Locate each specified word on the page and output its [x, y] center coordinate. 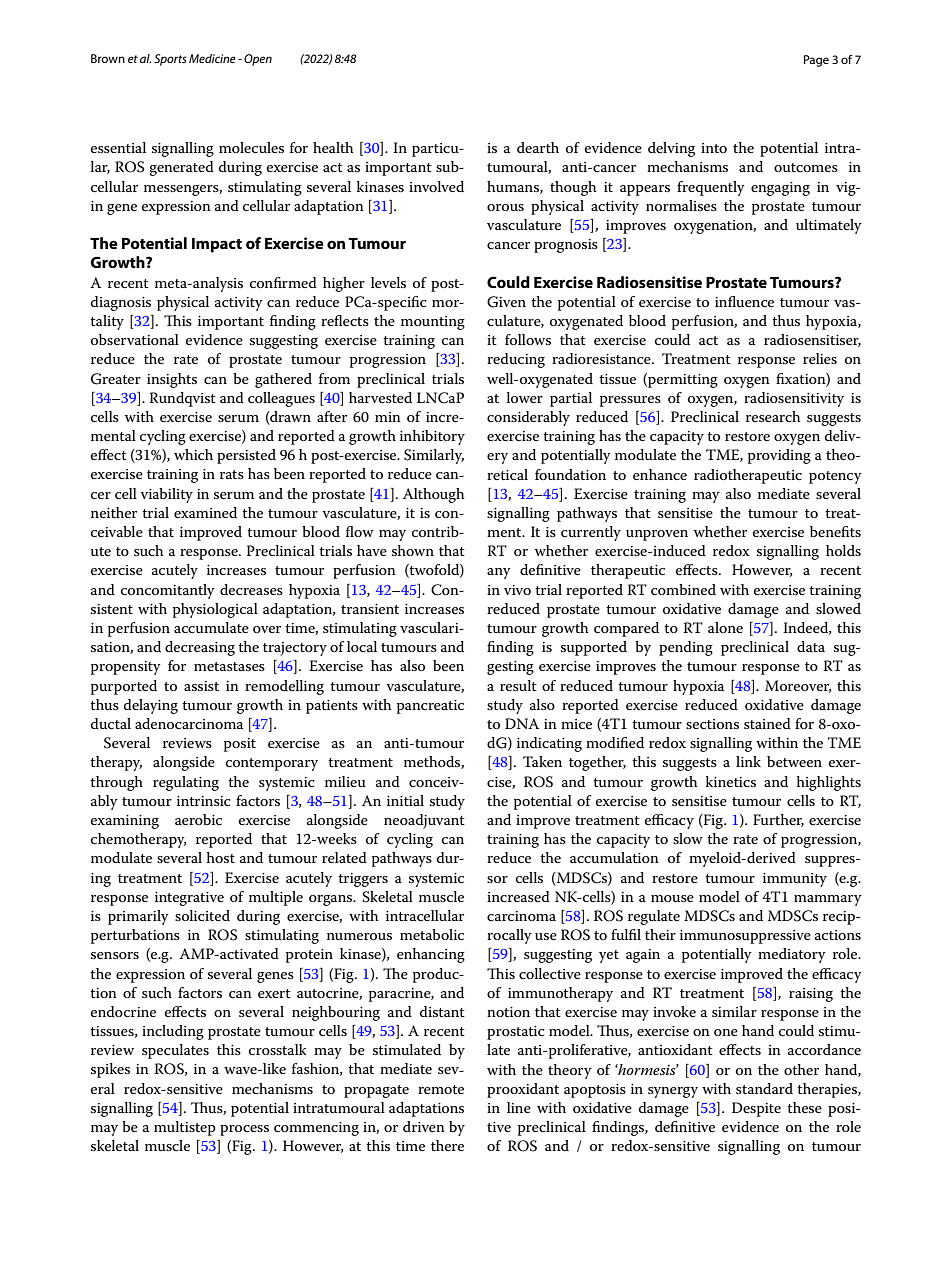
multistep [185, 1128]
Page [816, 61]
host [221, 857]
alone [725, 627]
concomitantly [168, 591]
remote [441, 1089]
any [499, 573]
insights [172, 380]
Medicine [212, 58]
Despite [756, 1109]
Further [778, 820]
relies [820, 358]
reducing [516, 360]
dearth [538, 147]
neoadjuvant [424, 821]
